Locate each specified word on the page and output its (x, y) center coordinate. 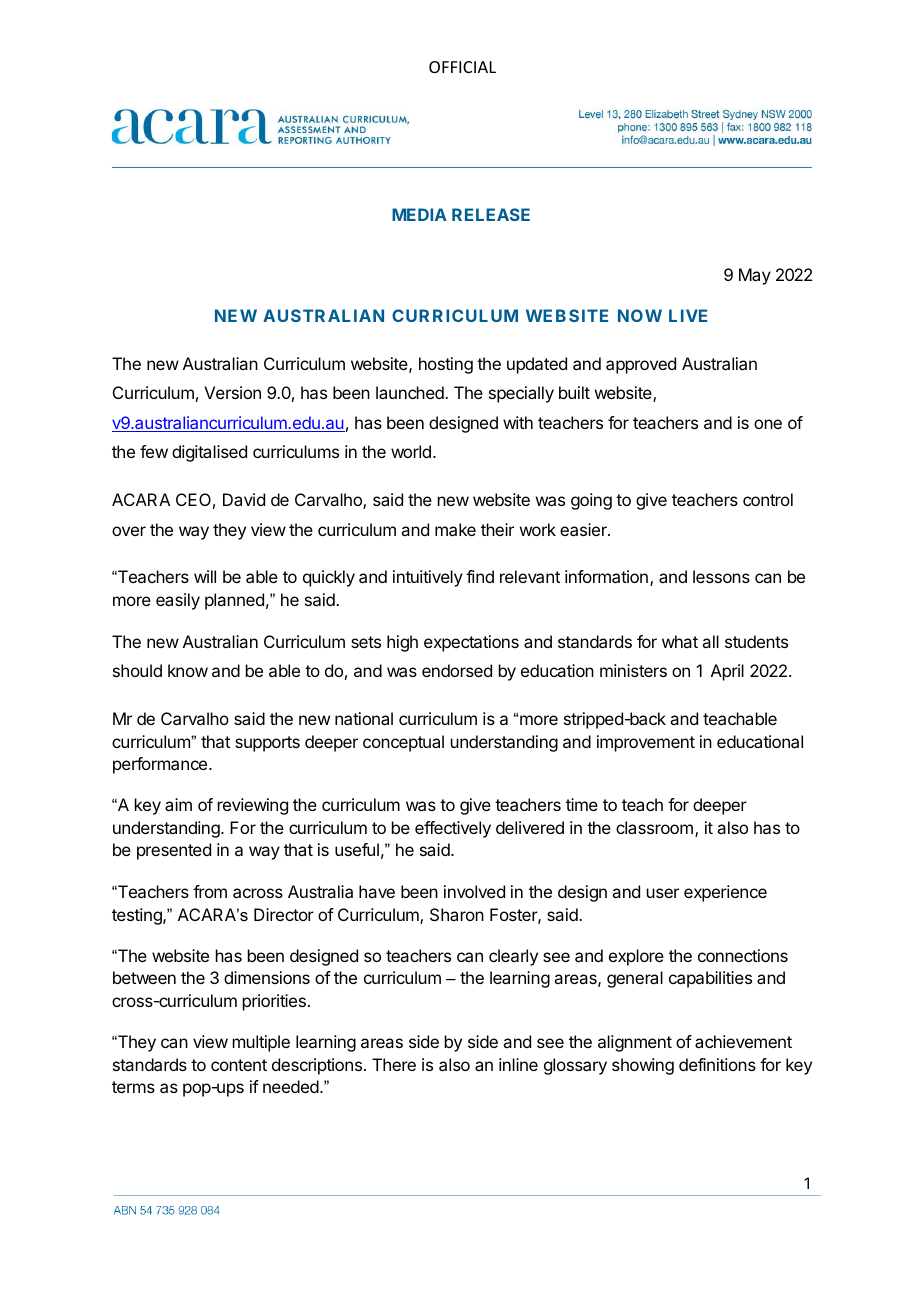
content (239, 1065)
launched (411, 392)
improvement (646, 743)
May (755, 276)
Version (232, 392)
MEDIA (419, 214)
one (768, 424)
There (394, 1064)
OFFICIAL (462, 67)
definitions (717, 1064)
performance (160, 765)
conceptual (403, 743)
